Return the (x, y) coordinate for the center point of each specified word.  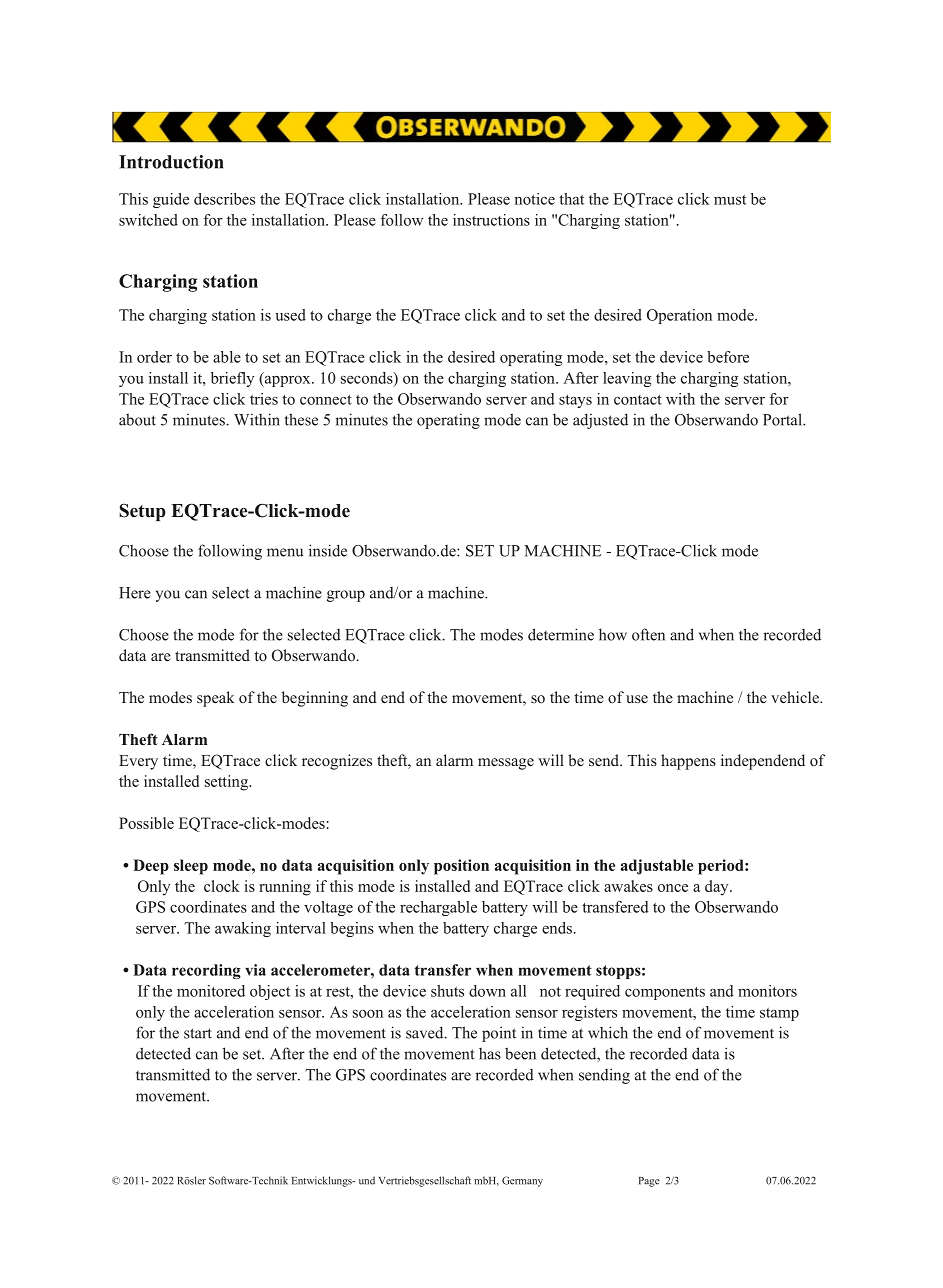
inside (328, 550)
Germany (522, 1181)
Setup (142, 512)
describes (224, 199)
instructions (491, 220)
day (718, 888)
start (198, 1033)
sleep (191, 867)
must (730, 200)
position (461, 867)
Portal (783, 419)
